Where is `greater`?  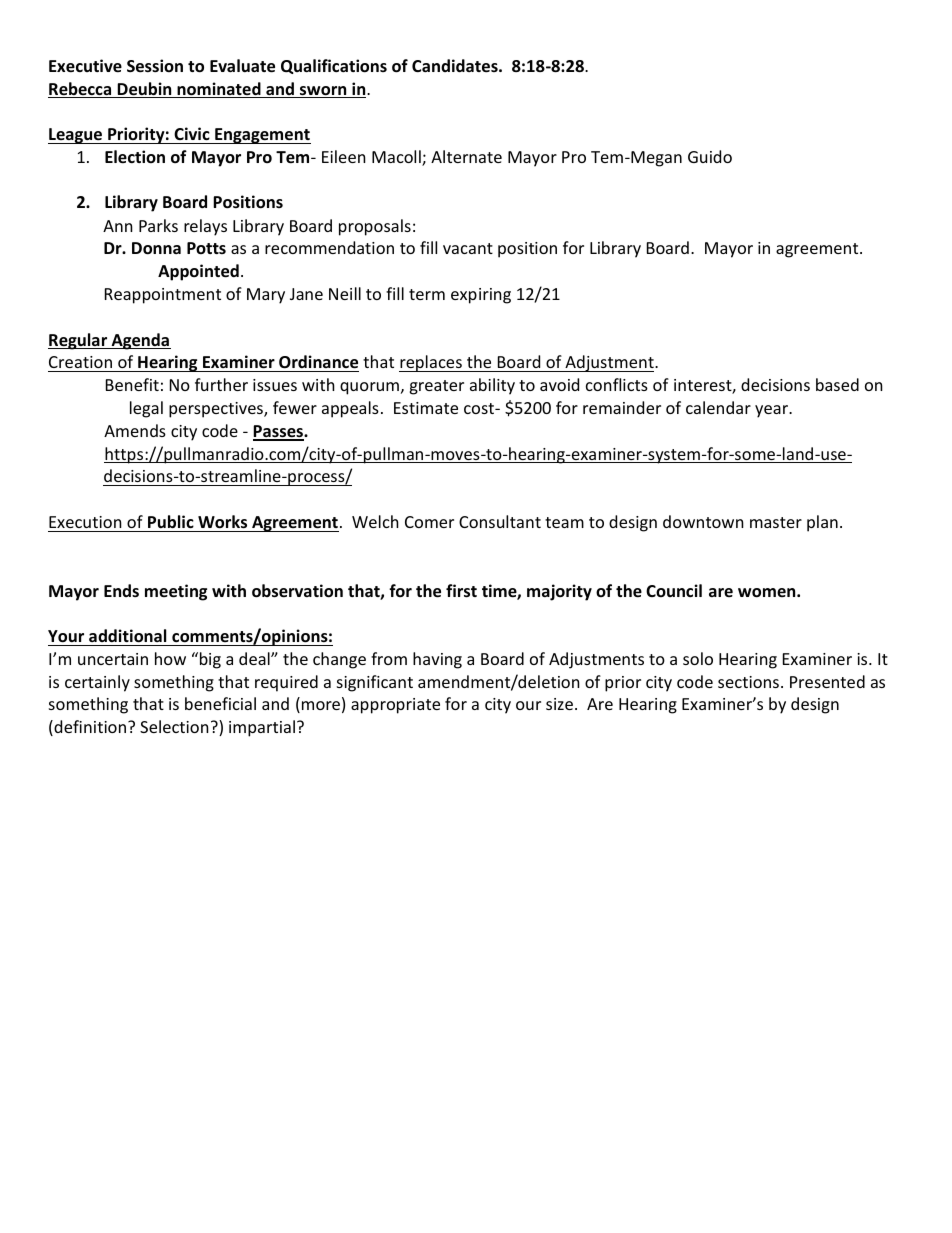
greater is located at coordinates (436, 387).
